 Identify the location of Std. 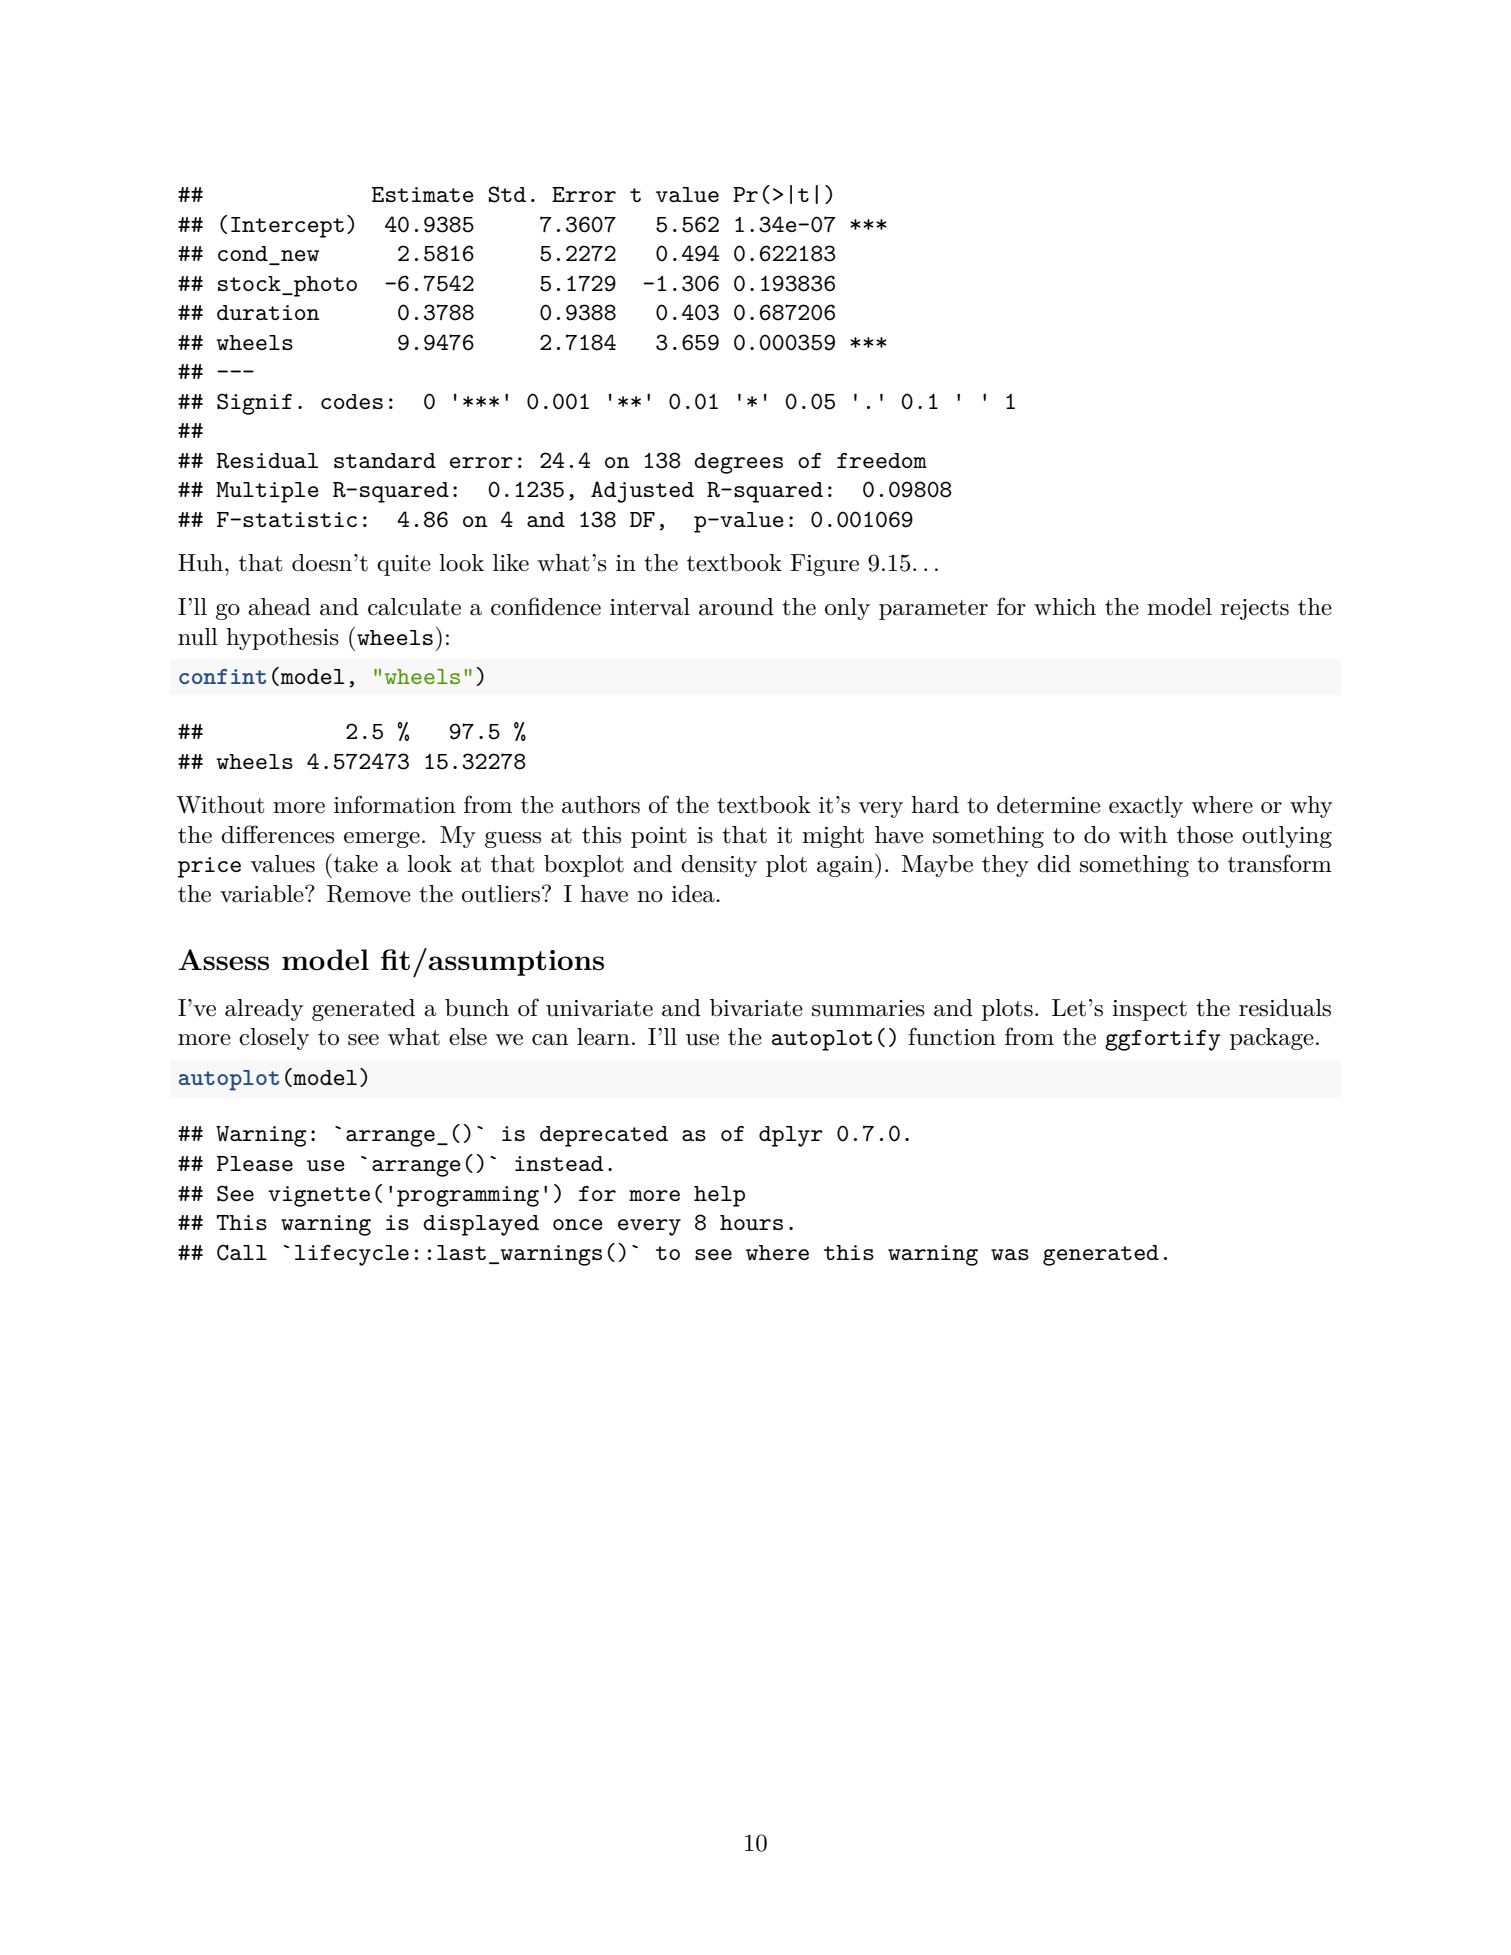
(507, 194).
